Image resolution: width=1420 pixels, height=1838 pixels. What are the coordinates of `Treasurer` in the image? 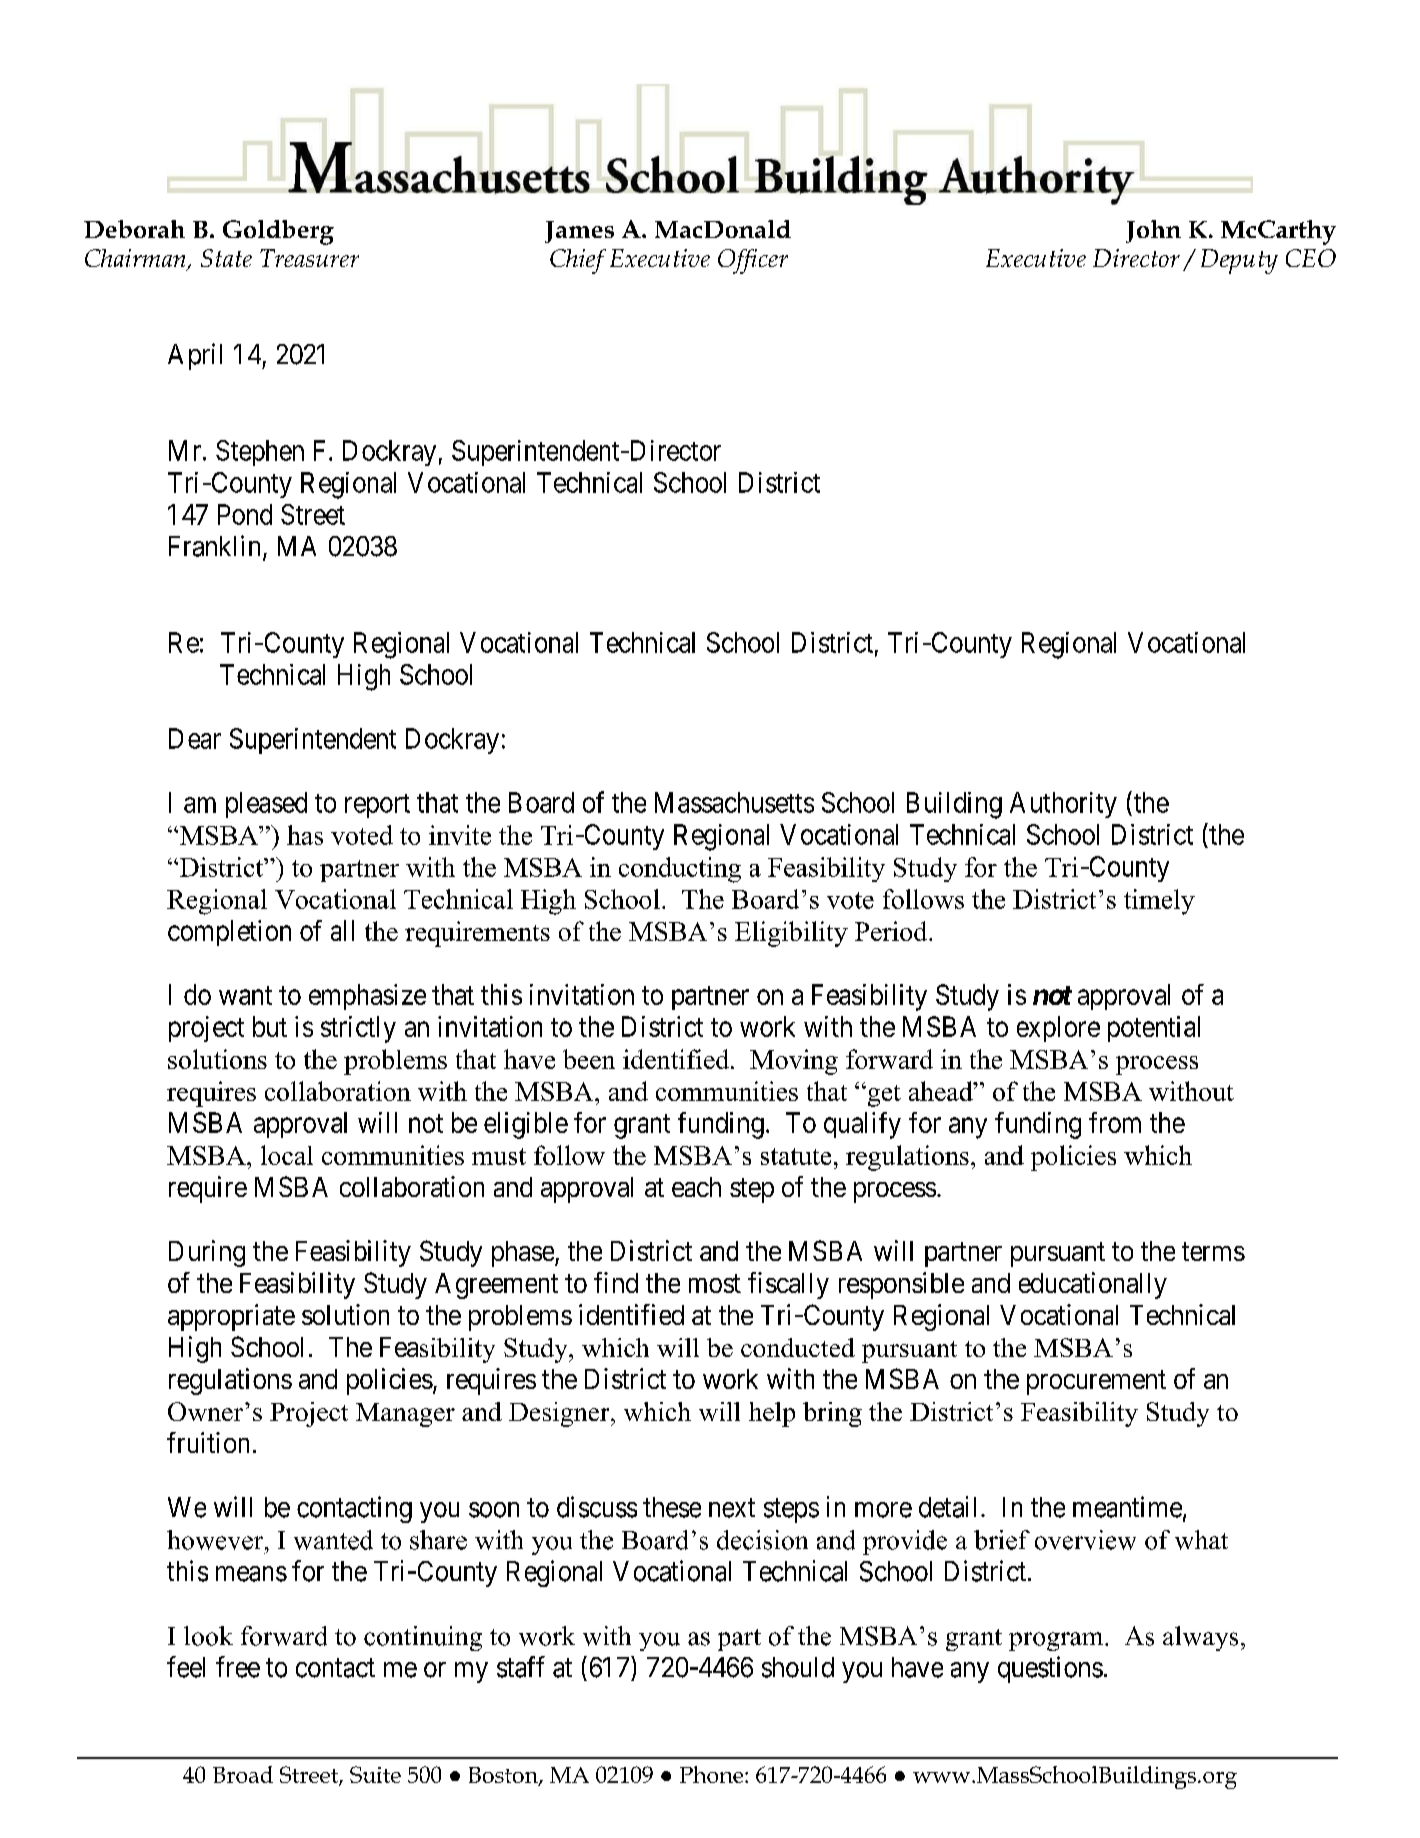 It's located at (309, 258).
